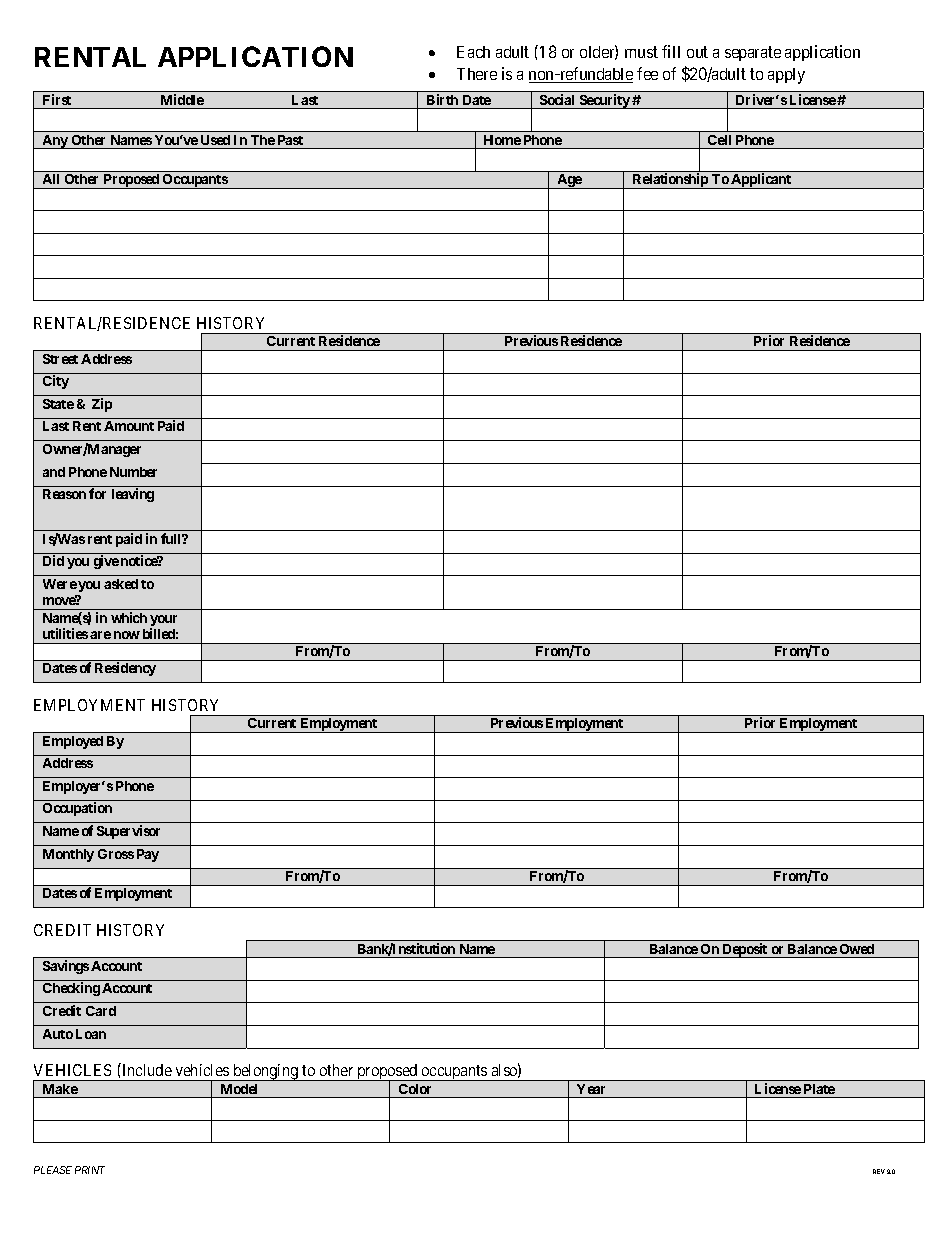 The width and height of the screenshot is (952, 1233). What do you see at coordinates (90, 1170) in the screenshot?
I see `PRINT` at bounding box center [90, 1170].
